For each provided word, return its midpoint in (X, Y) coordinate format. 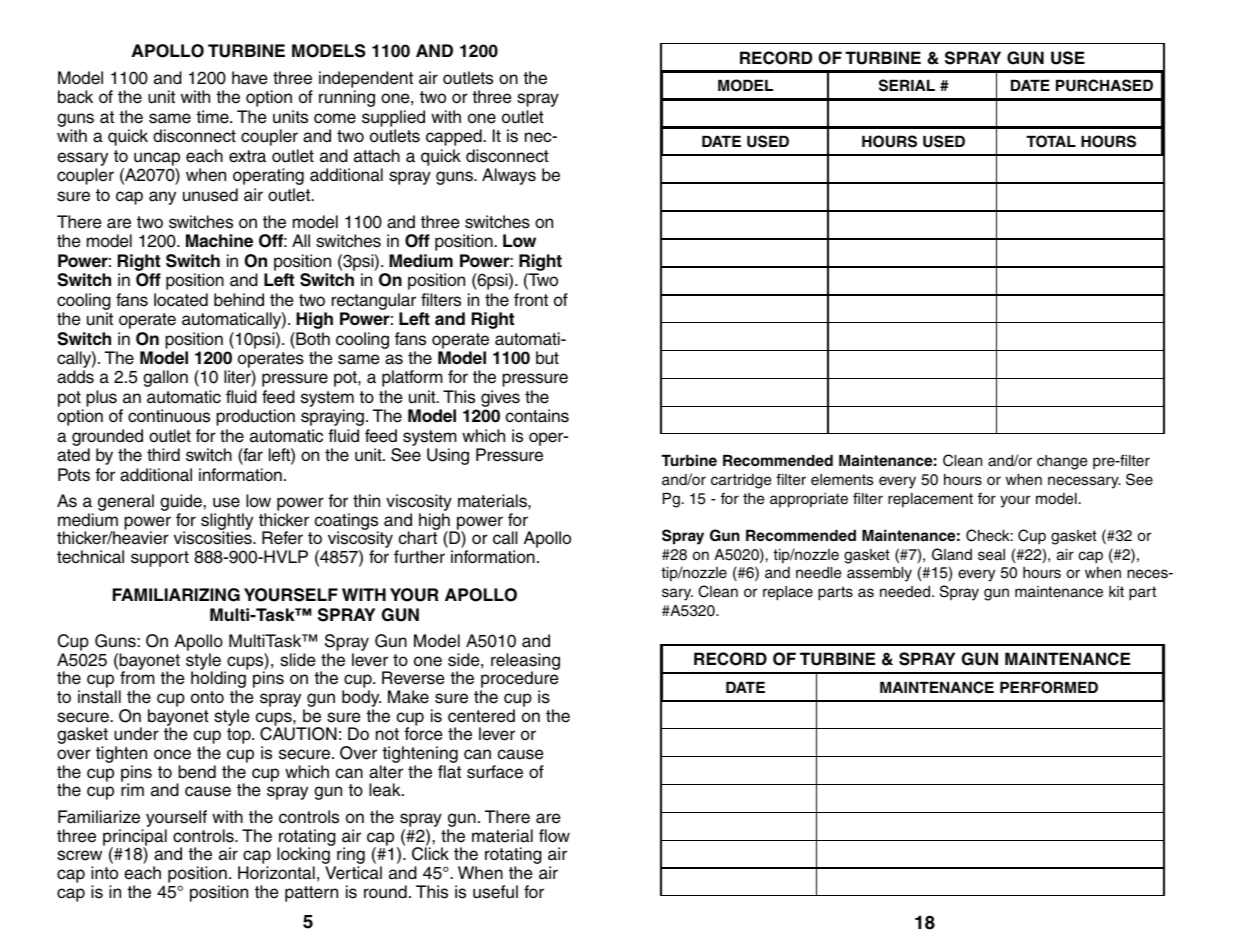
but (547, 358)
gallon (165, 378)
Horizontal (276, 873)
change (1062, 462)
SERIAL (907, 85)
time (213, 117)
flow (554, 836)
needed (906, 592)
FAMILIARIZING (176, 595)
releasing (525, 663)
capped (455, 137)
